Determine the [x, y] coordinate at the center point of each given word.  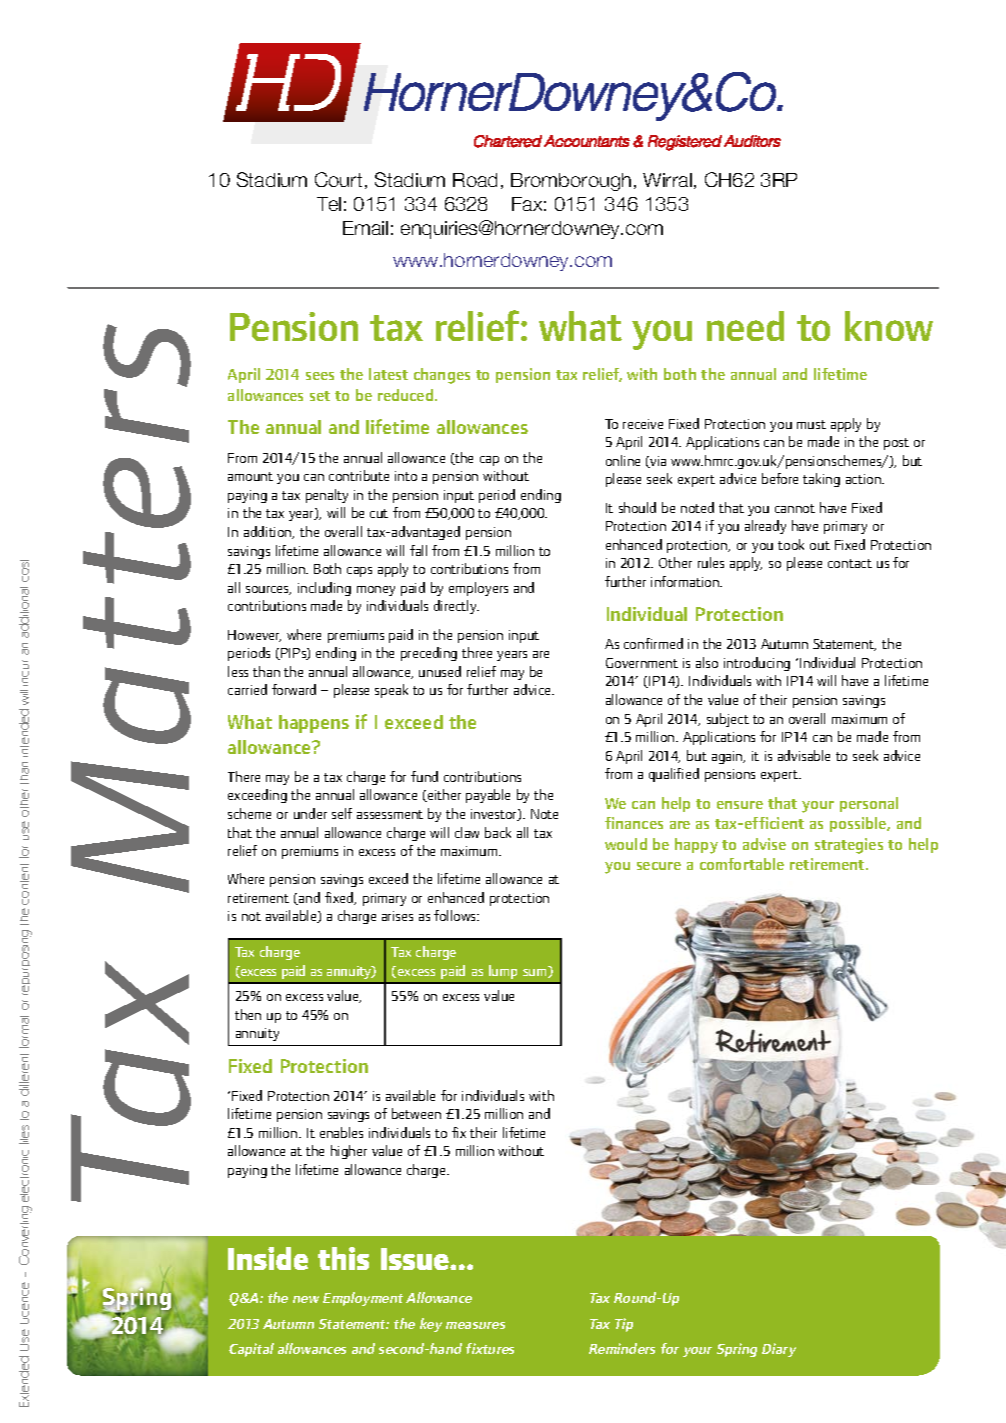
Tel [329, 204]
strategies [849, 846]
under [310, 813]
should [637, 507]
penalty [327, 496]
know [889, 326]
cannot [795, 508]
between [416, 1113]
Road [475, 180]
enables [341, 1132]
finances [634, 823]
